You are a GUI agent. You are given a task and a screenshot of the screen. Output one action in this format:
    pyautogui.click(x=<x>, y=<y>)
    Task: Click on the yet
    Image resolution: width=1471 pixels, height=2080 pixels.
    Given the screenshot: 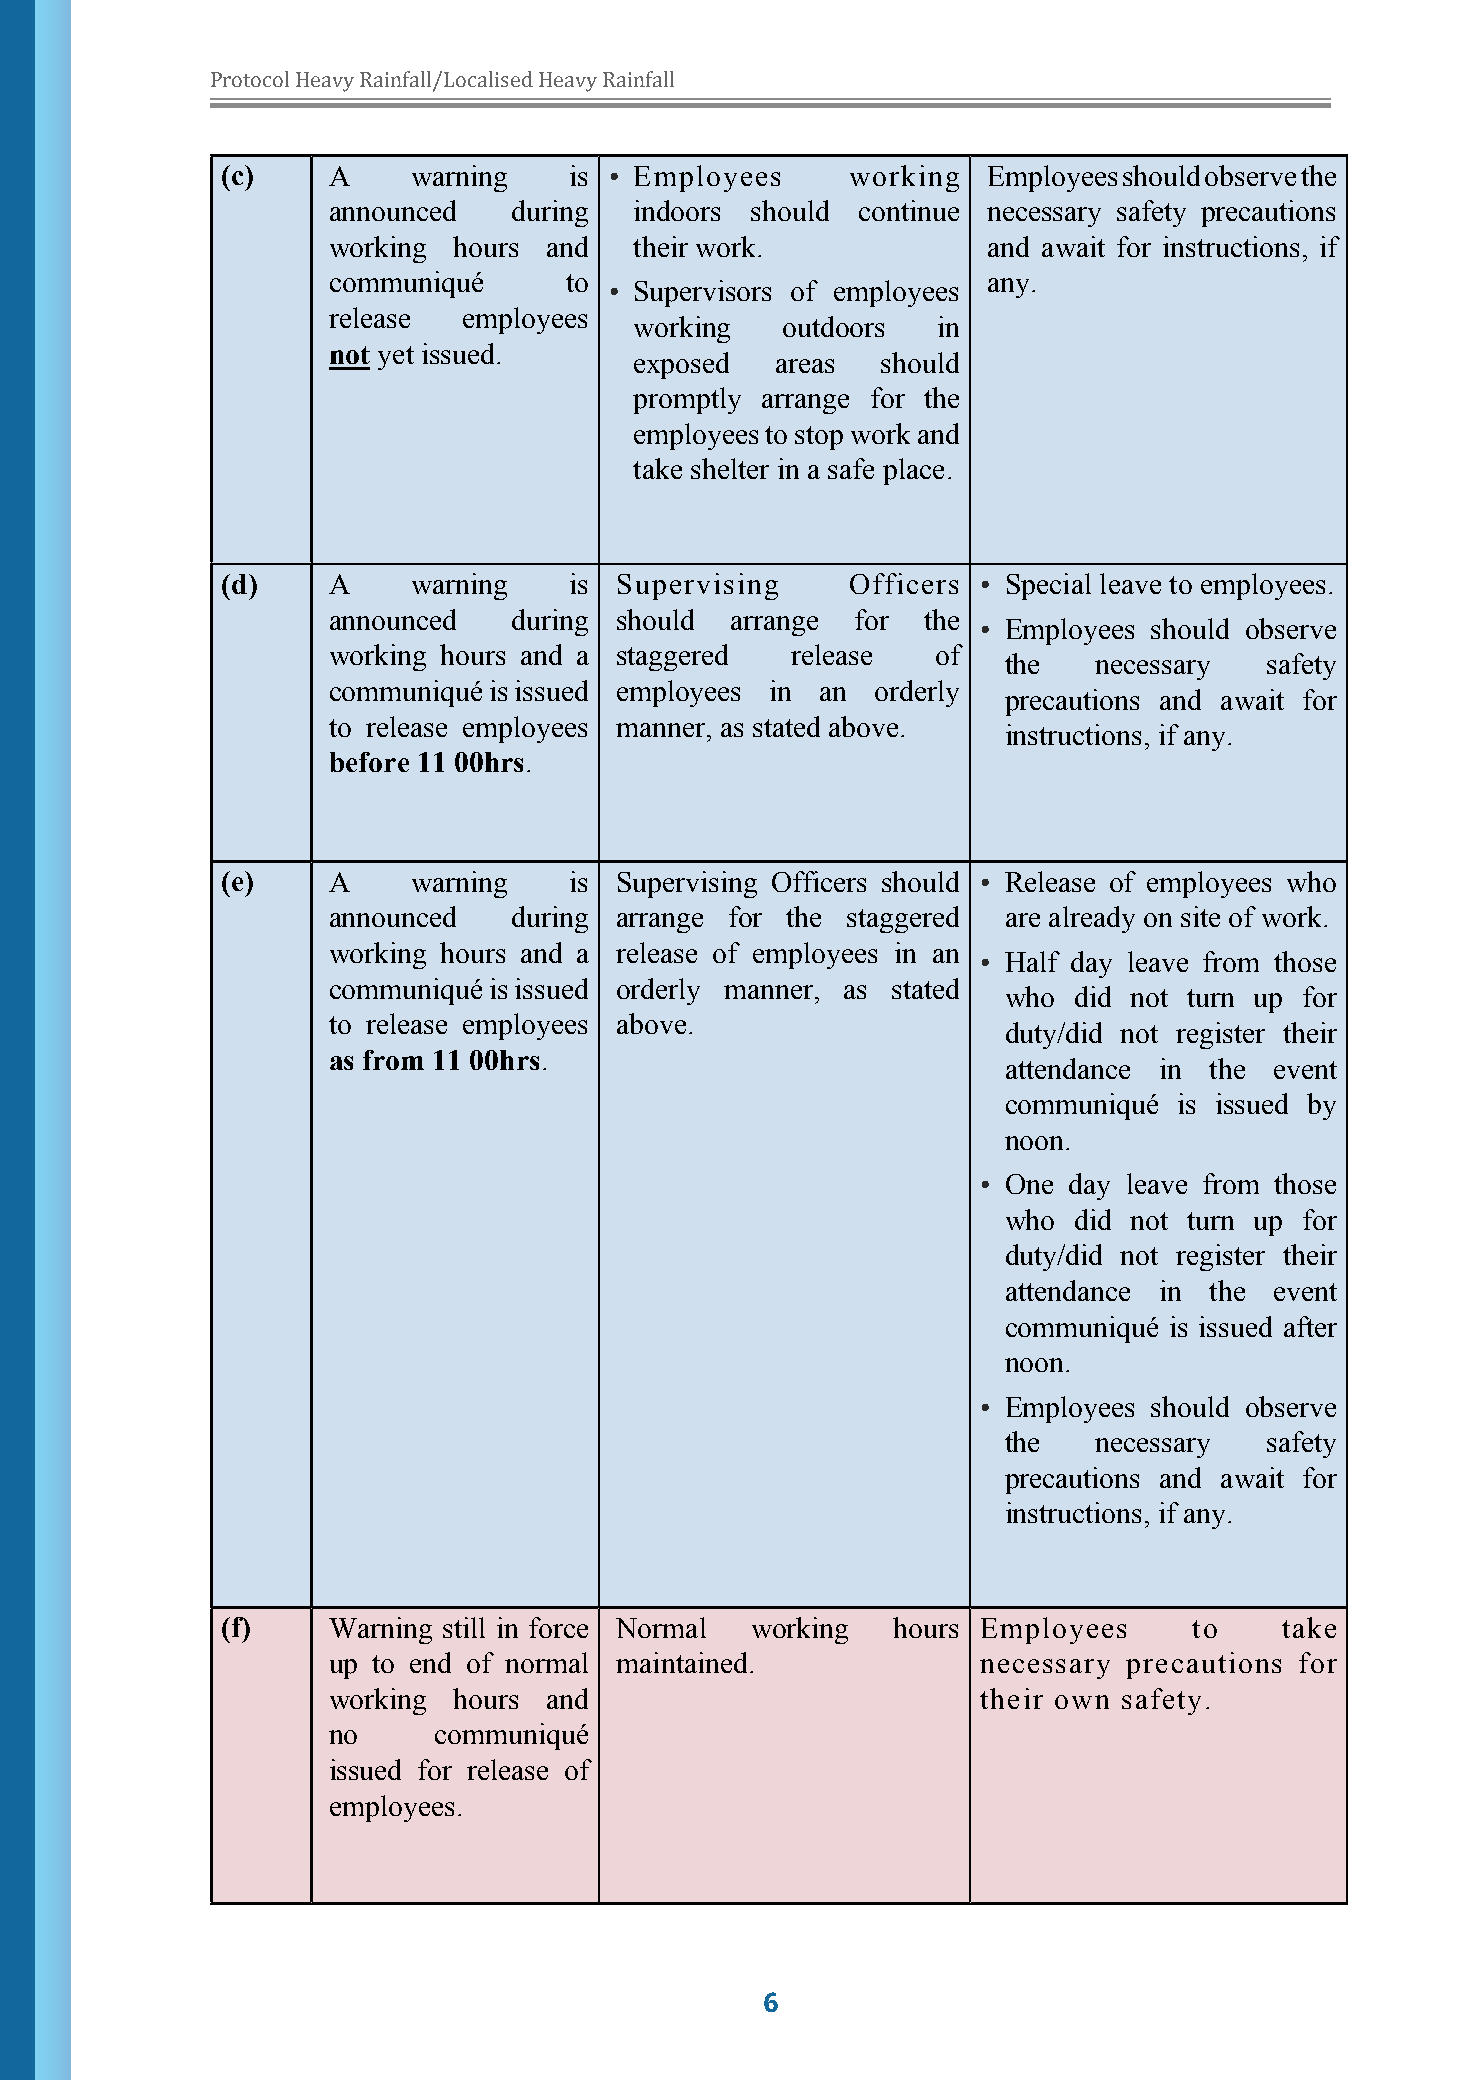 What is the action you would take?
    pyautogui.click(x=396, y=358)
